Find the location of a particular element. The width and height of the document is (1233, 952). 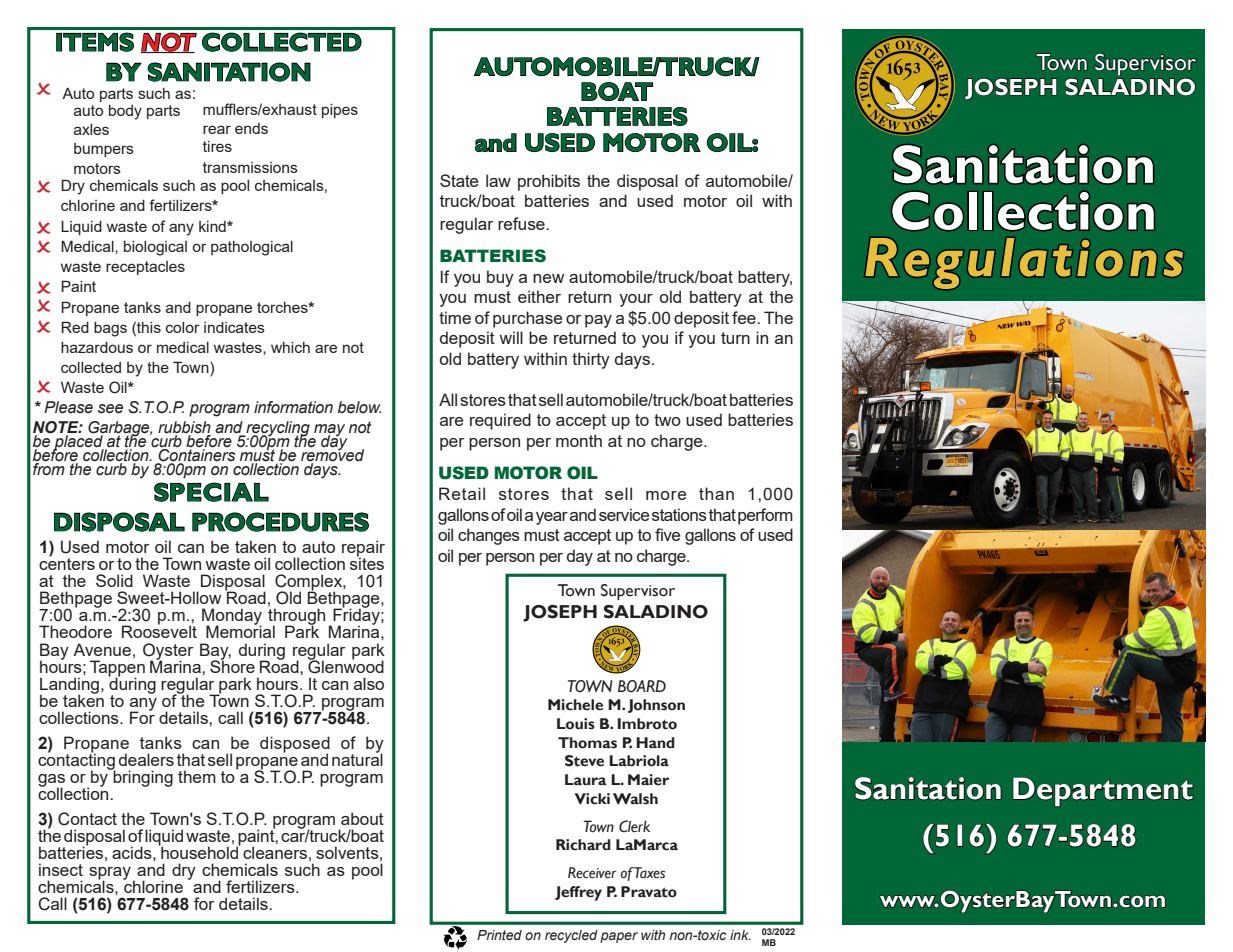

pipes is located at coordinates (340, 111).
